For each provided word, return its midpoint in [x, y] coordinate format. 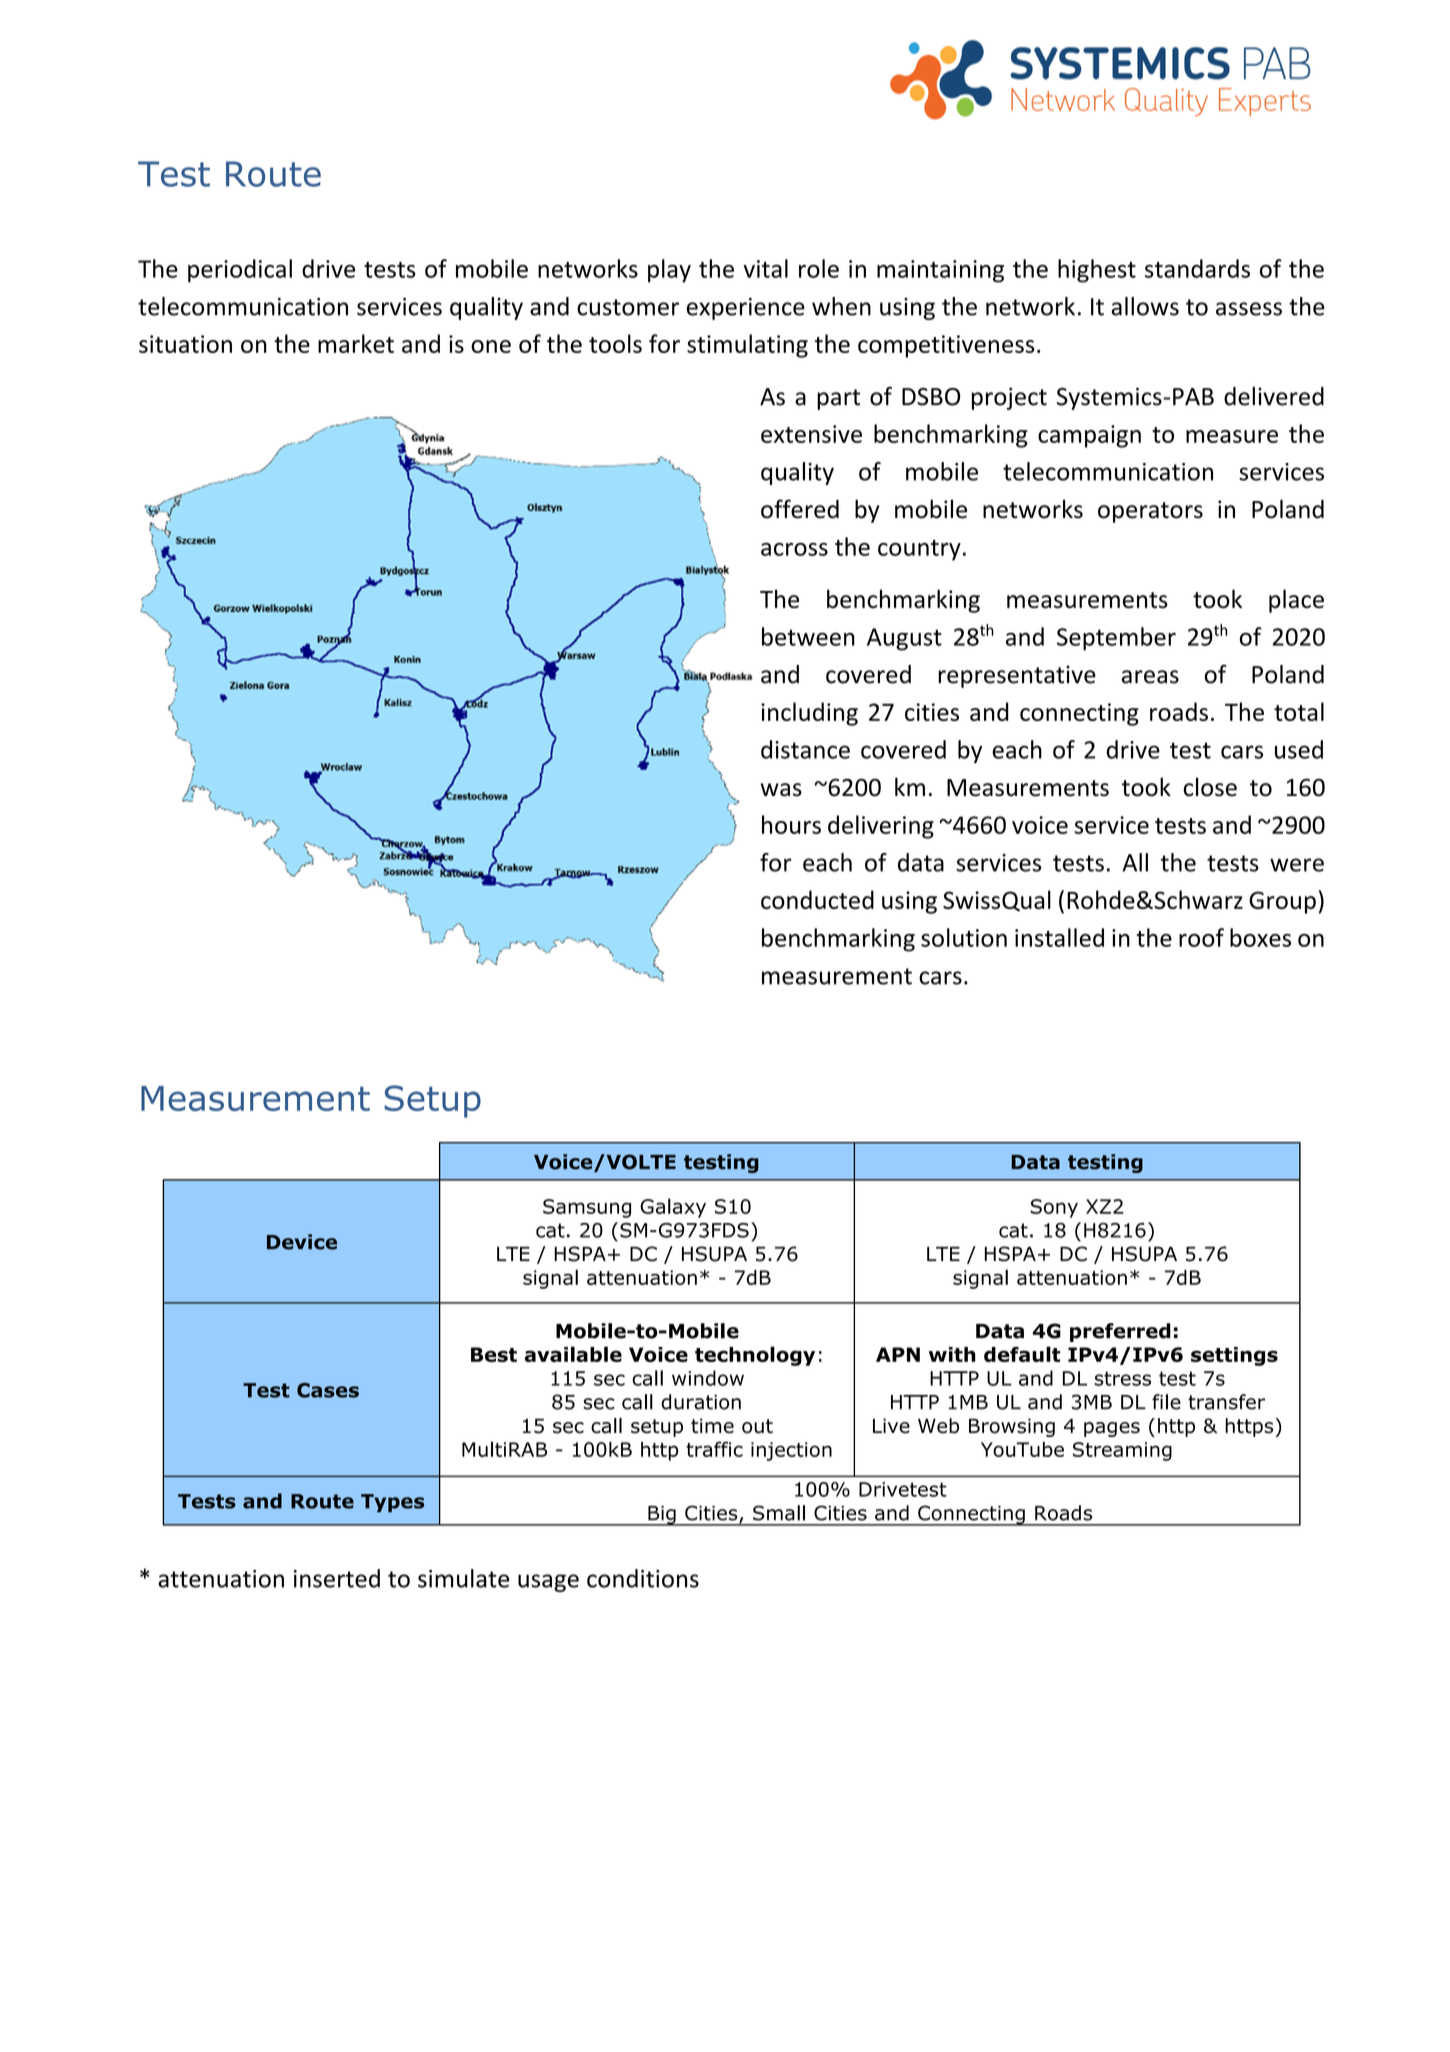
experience [746, 309]
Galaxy [673, 1208]
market [356, 343]
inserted [337, 1578]
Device [302, 1242]
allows [1145, 306]
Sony [1054, 1208]
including [809, 714]
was [781, 790]
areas [1150, 677]
